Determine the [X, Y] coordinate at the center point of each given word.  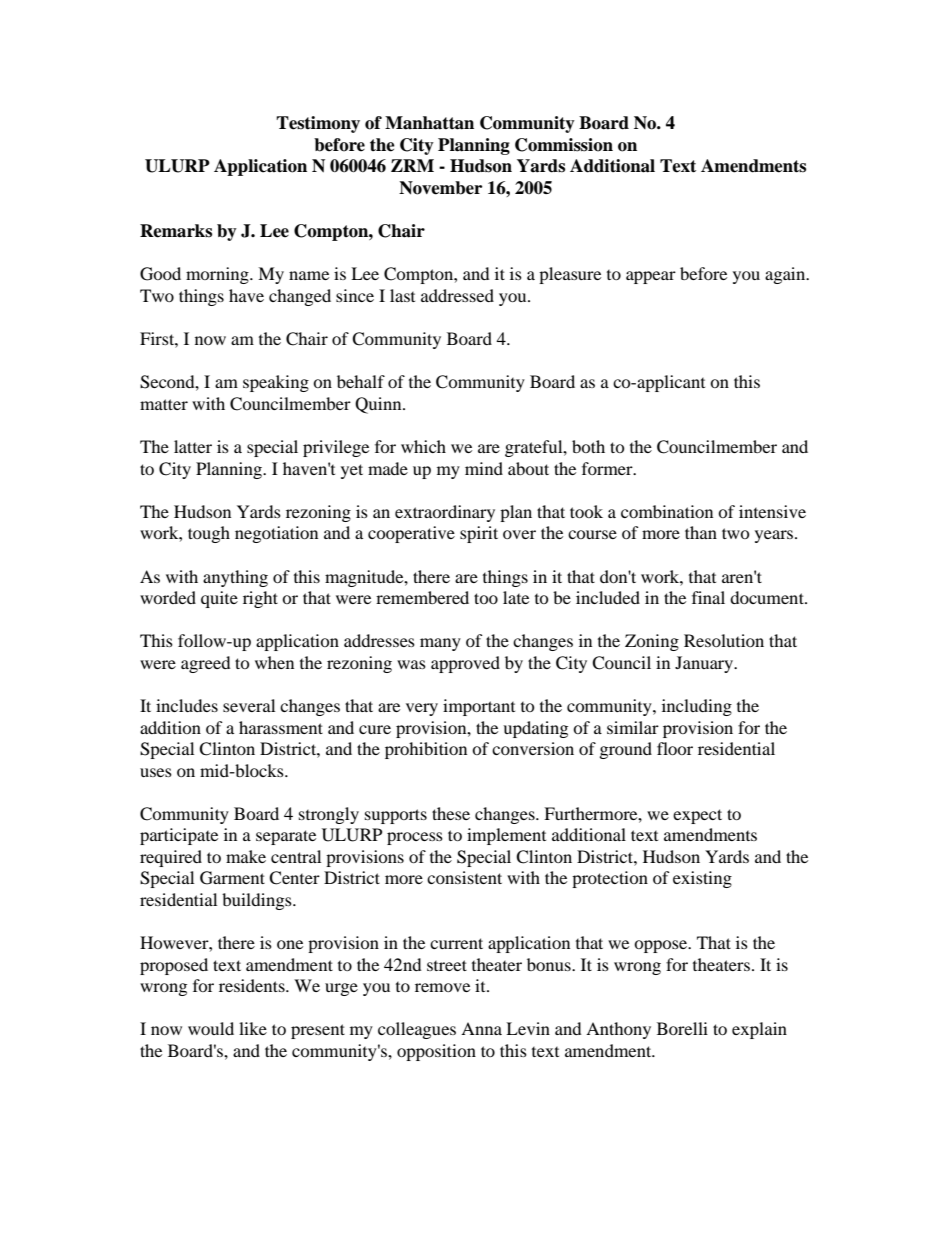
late [516, 597]
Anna [481, 1028]
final [708, 597]
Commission [564, 145]
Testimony [318, 124]
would [211, 1028]
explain [759, 1030]
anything [235, 578]
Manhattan [429, 123]
